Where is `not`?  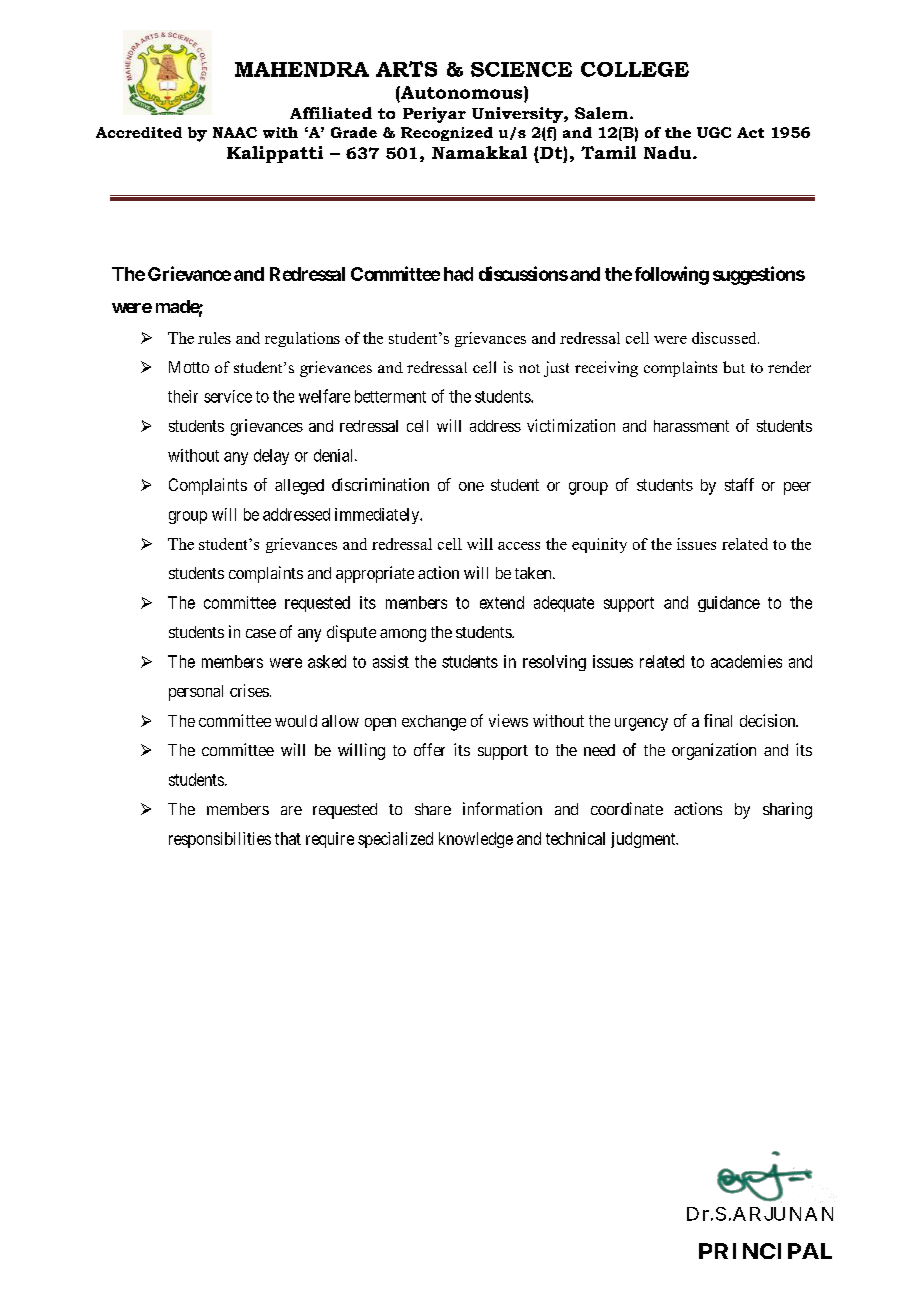 not is located at coordinates (529, 368).
